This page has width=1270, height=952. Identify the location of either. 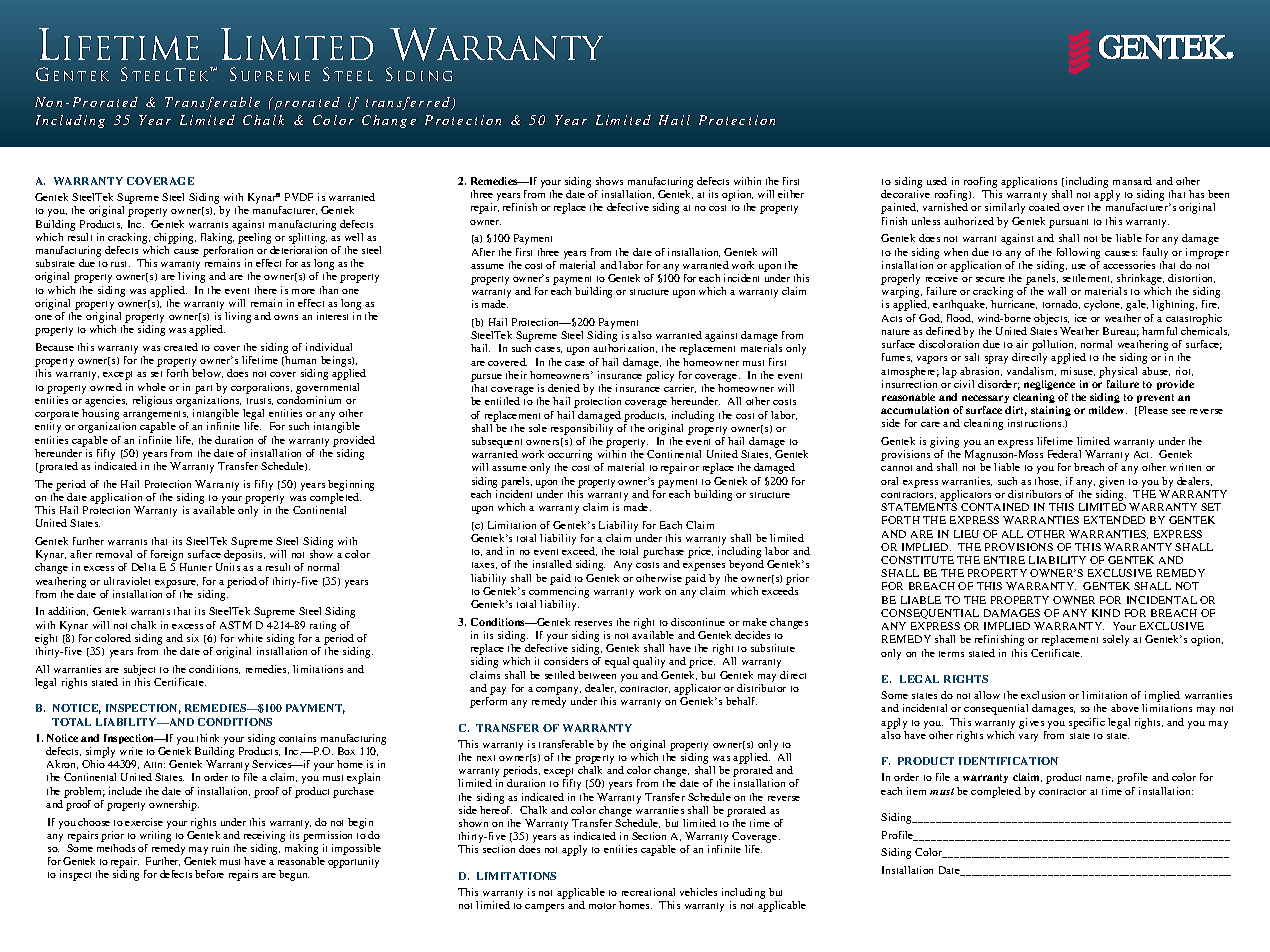
(791, 194).
